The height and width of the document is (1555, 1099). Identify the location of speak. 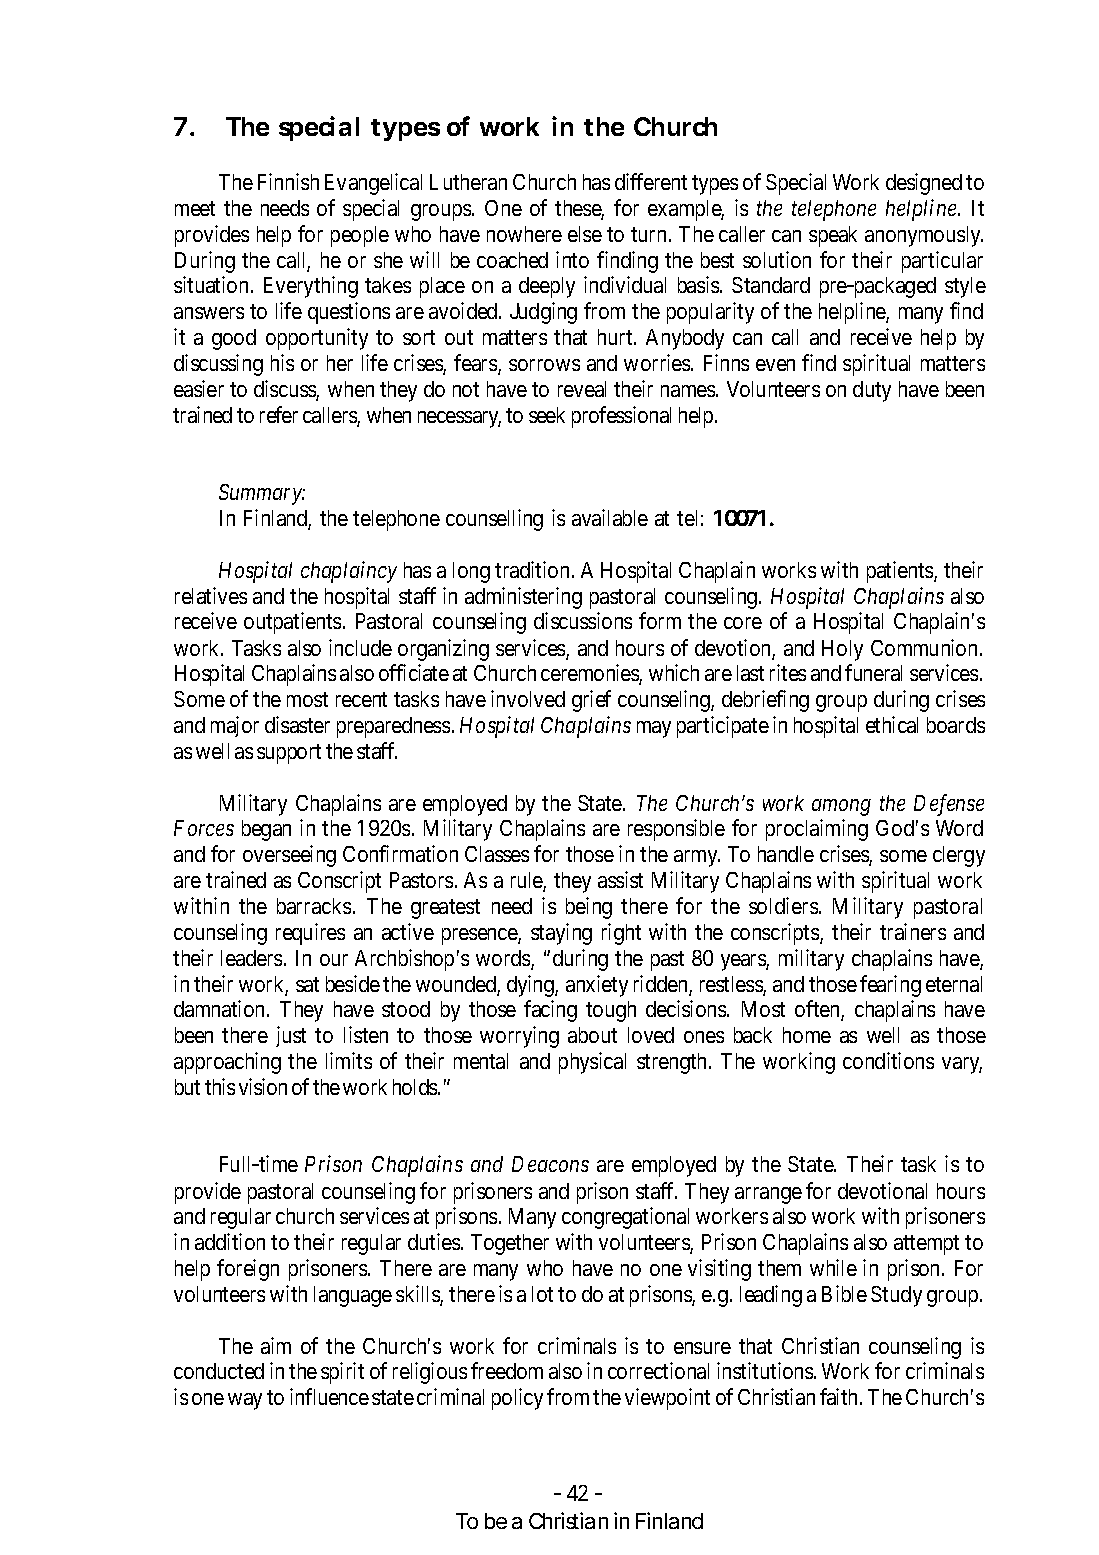
(833, 236).
